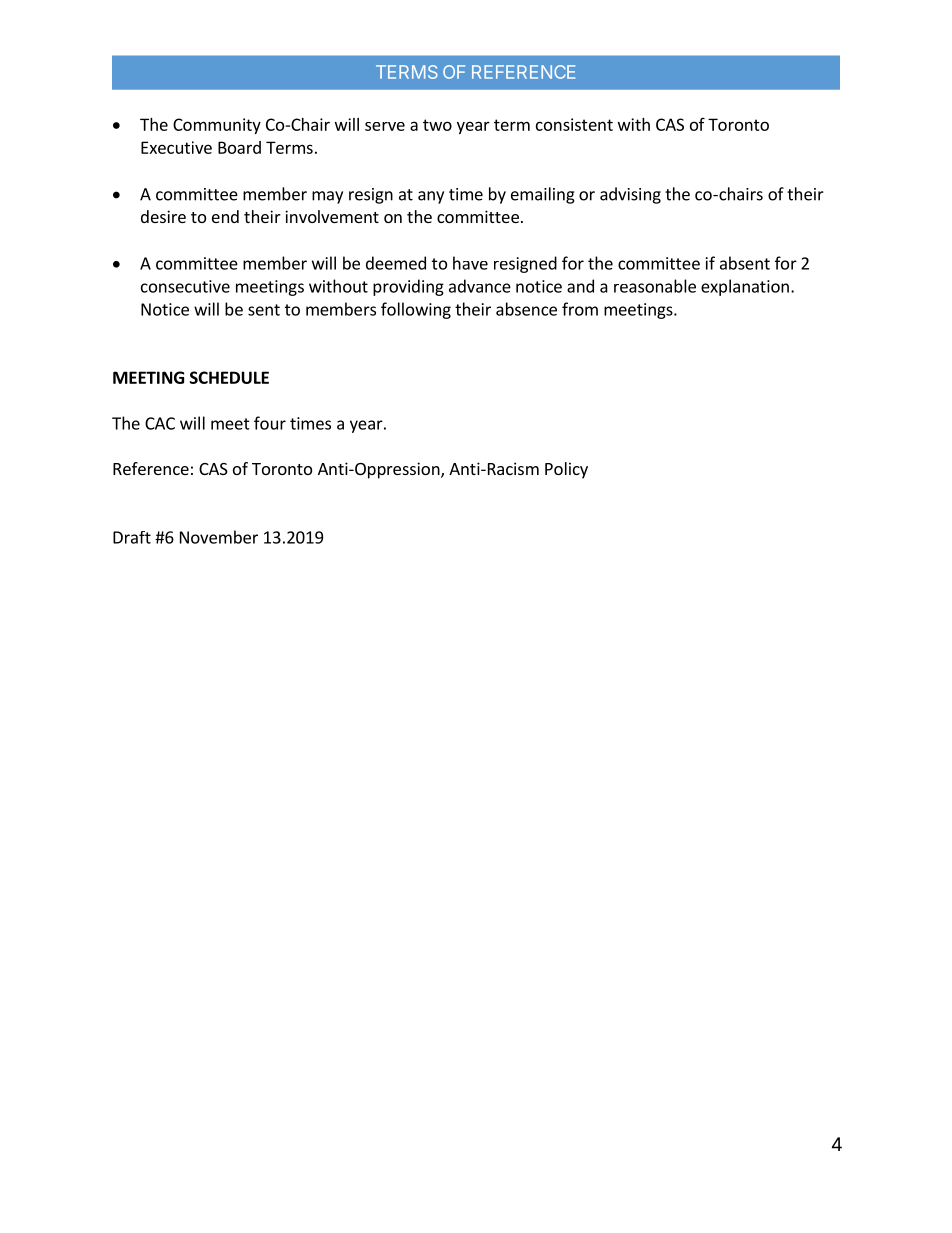 This image has height=1233, width=952. Describe the element at coordinates (185, 286) in the image. I see `consecutive` at that location.
